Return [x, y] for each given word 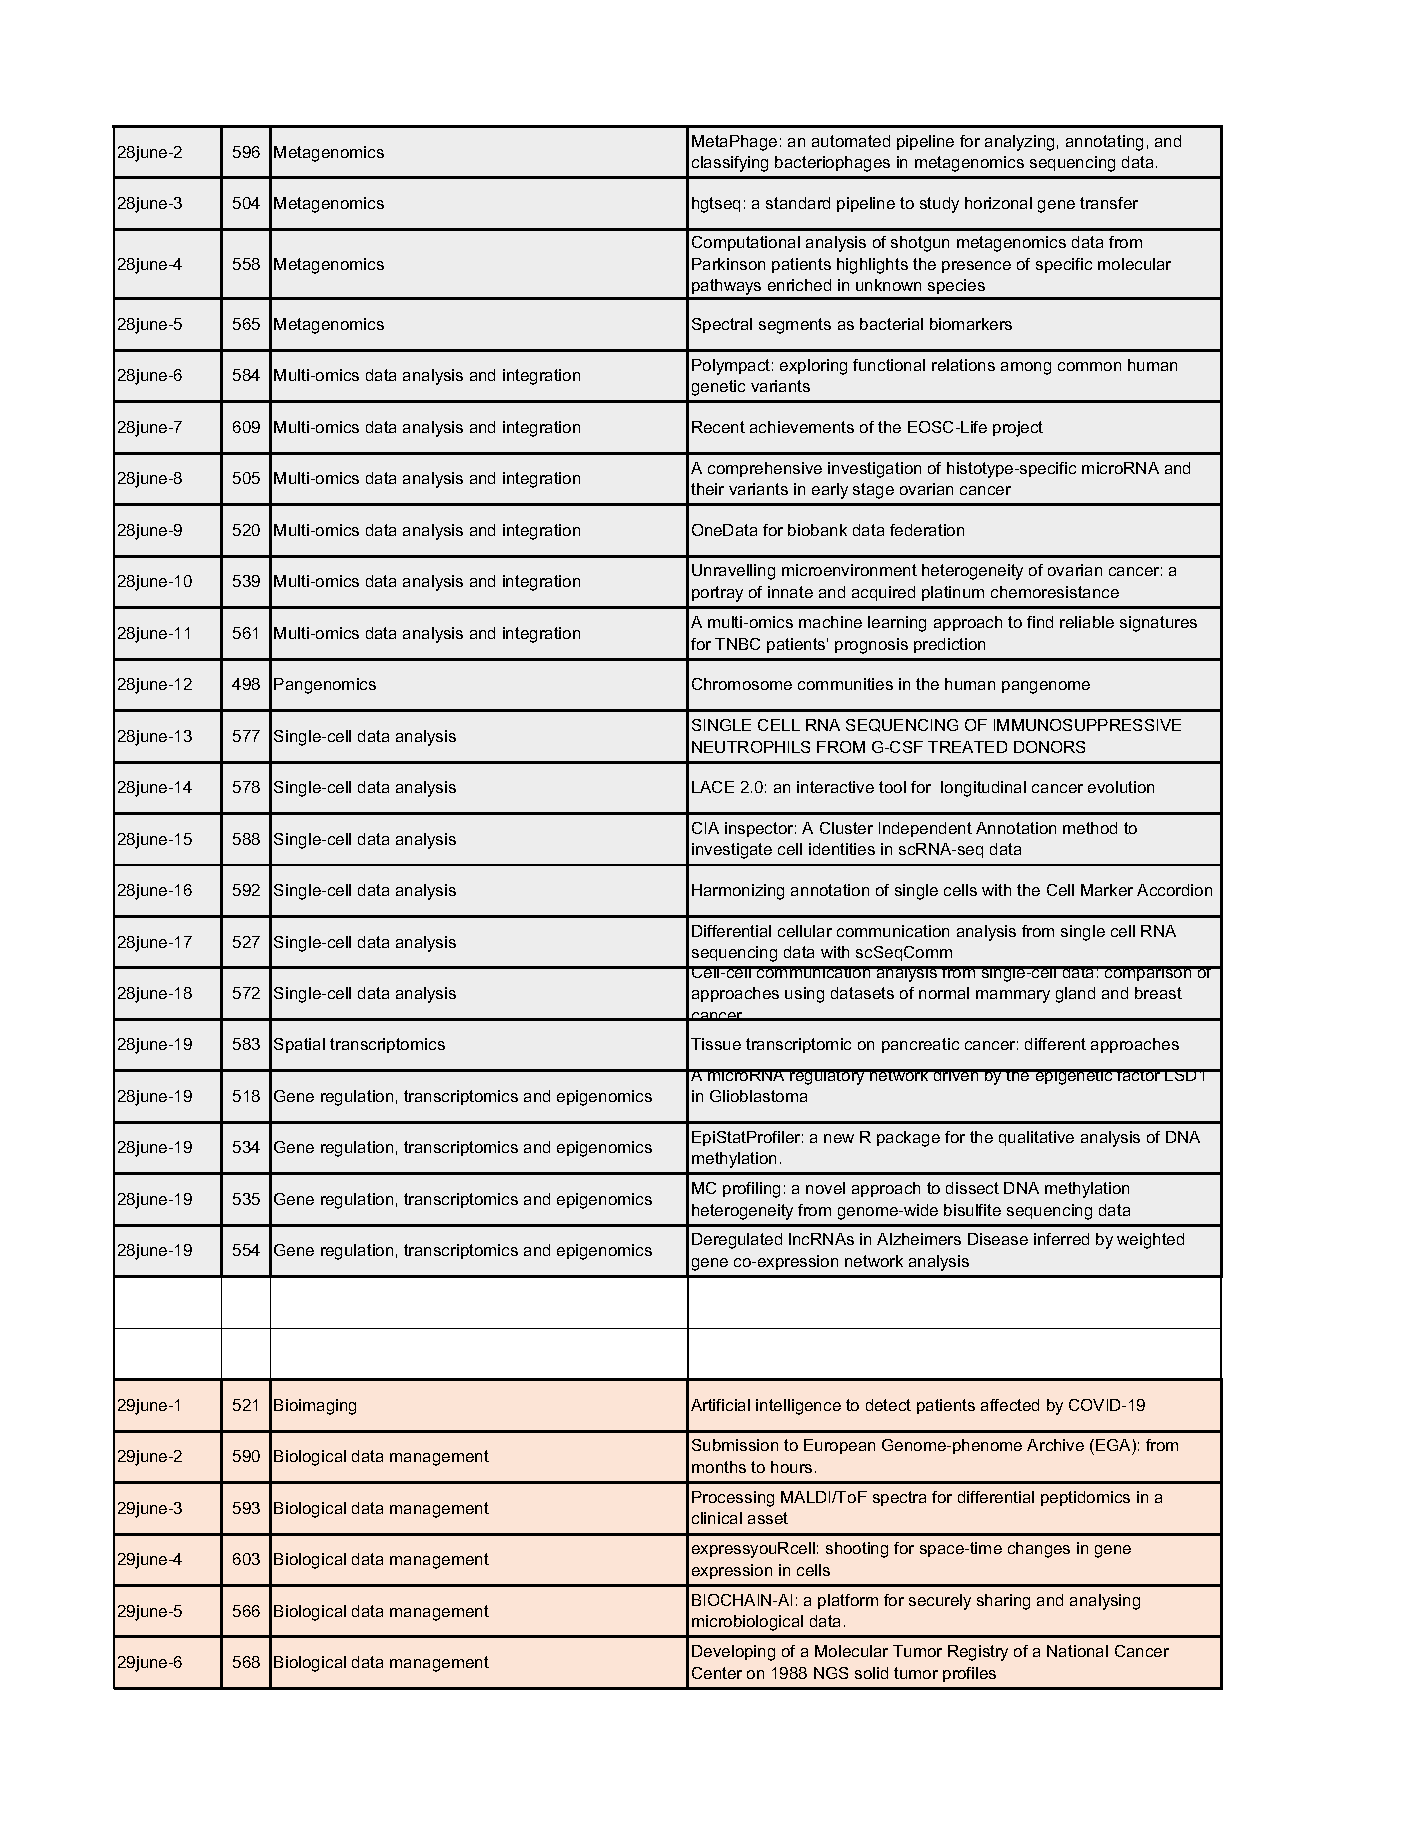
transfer [1109, 203]
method [1090, 828]
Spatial [299, 1045]
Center [717, 1673]
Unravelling [733, 572]
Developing [733, 1653]
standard [798, 203]
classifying [730, 164]
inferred [1061, 1239]
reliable [1087, 622]
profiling [751, 1190]
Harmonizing [738, 892]
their [707, 489]
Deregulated [737, 1241]
